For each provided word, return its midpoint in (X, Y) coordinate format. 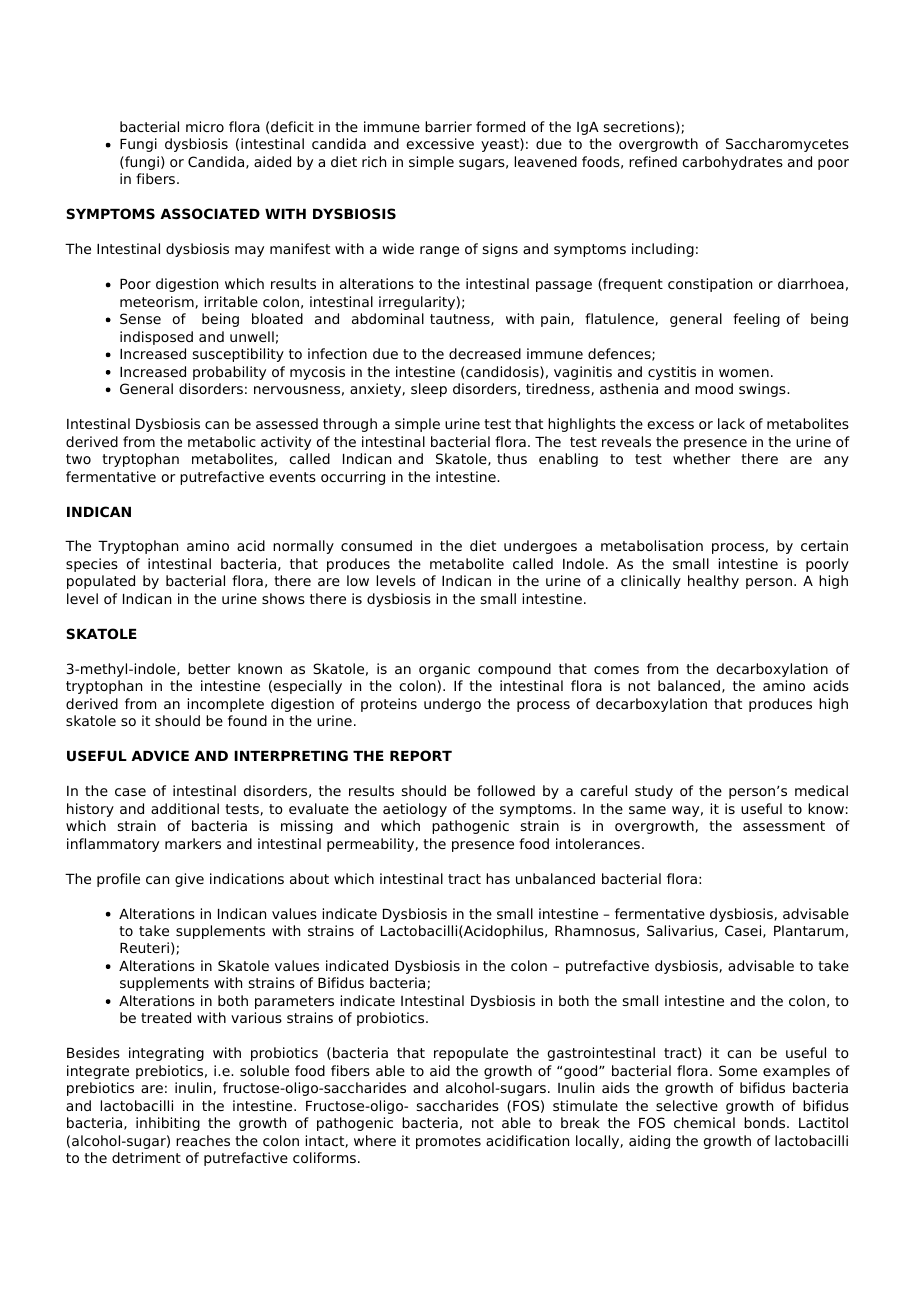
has (498, 878)
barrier (448, 126)
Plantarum (809, 930)
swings (763, 390)
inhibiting (168, 1124)
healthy (713, 582)
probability (229, 373)
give (189, 880)
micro (205, 126)
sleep (429, 390)
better (209, 668)
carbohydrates (732, 163)
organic (444, 670)
